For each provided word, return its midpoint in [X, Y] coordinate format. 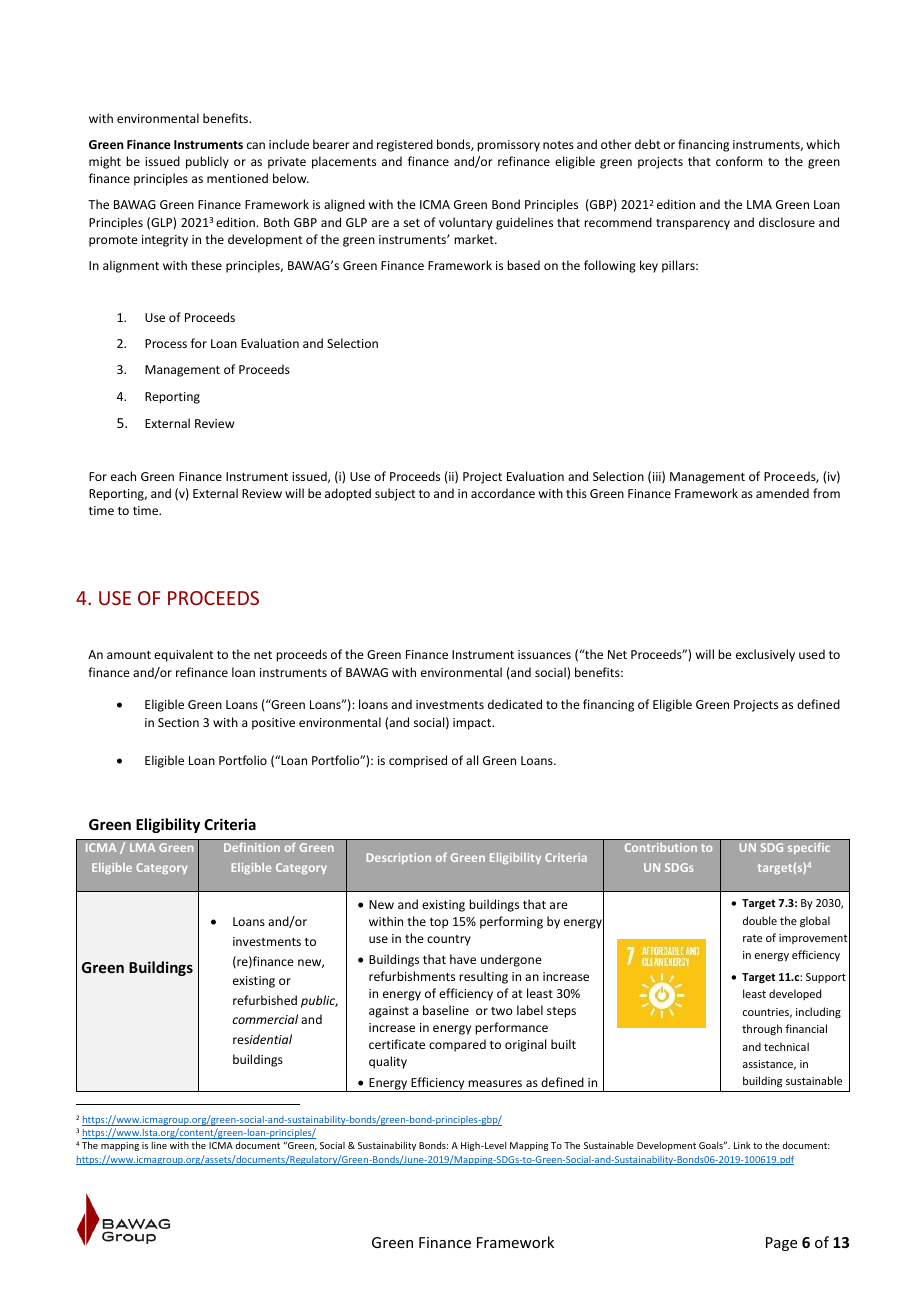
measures [495, 1083]
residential [262, 1039]
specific [809, 848]
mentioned [237, 178]
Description [399, 858]
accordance [503, 493]
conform [739, 161]
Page [781, 1244]
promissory [508, 146]
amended [782, 493]
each [123, 476]
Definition [252, 847]
